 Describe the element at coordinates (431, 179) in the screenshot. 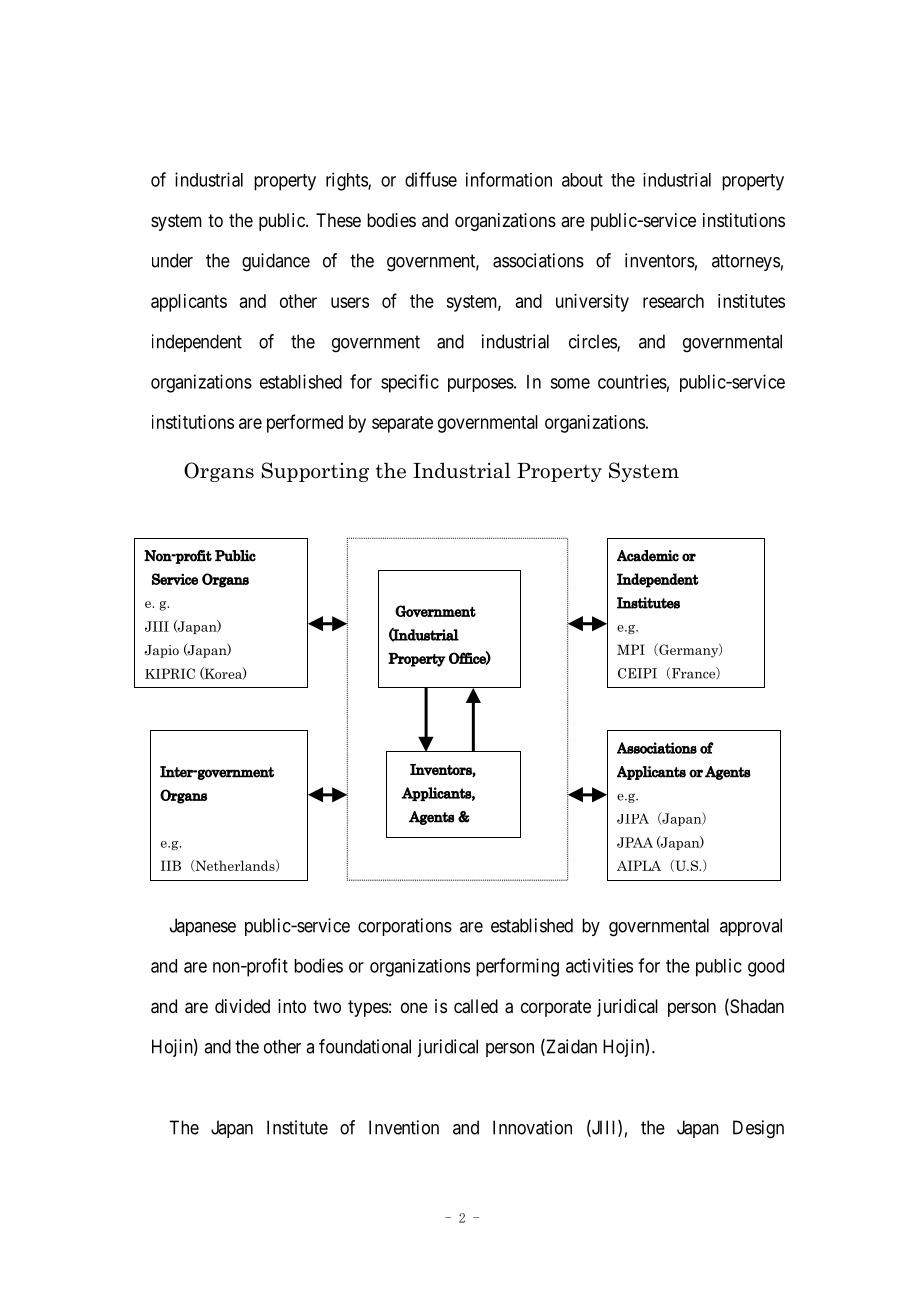

I see `diffuse` at that location.
